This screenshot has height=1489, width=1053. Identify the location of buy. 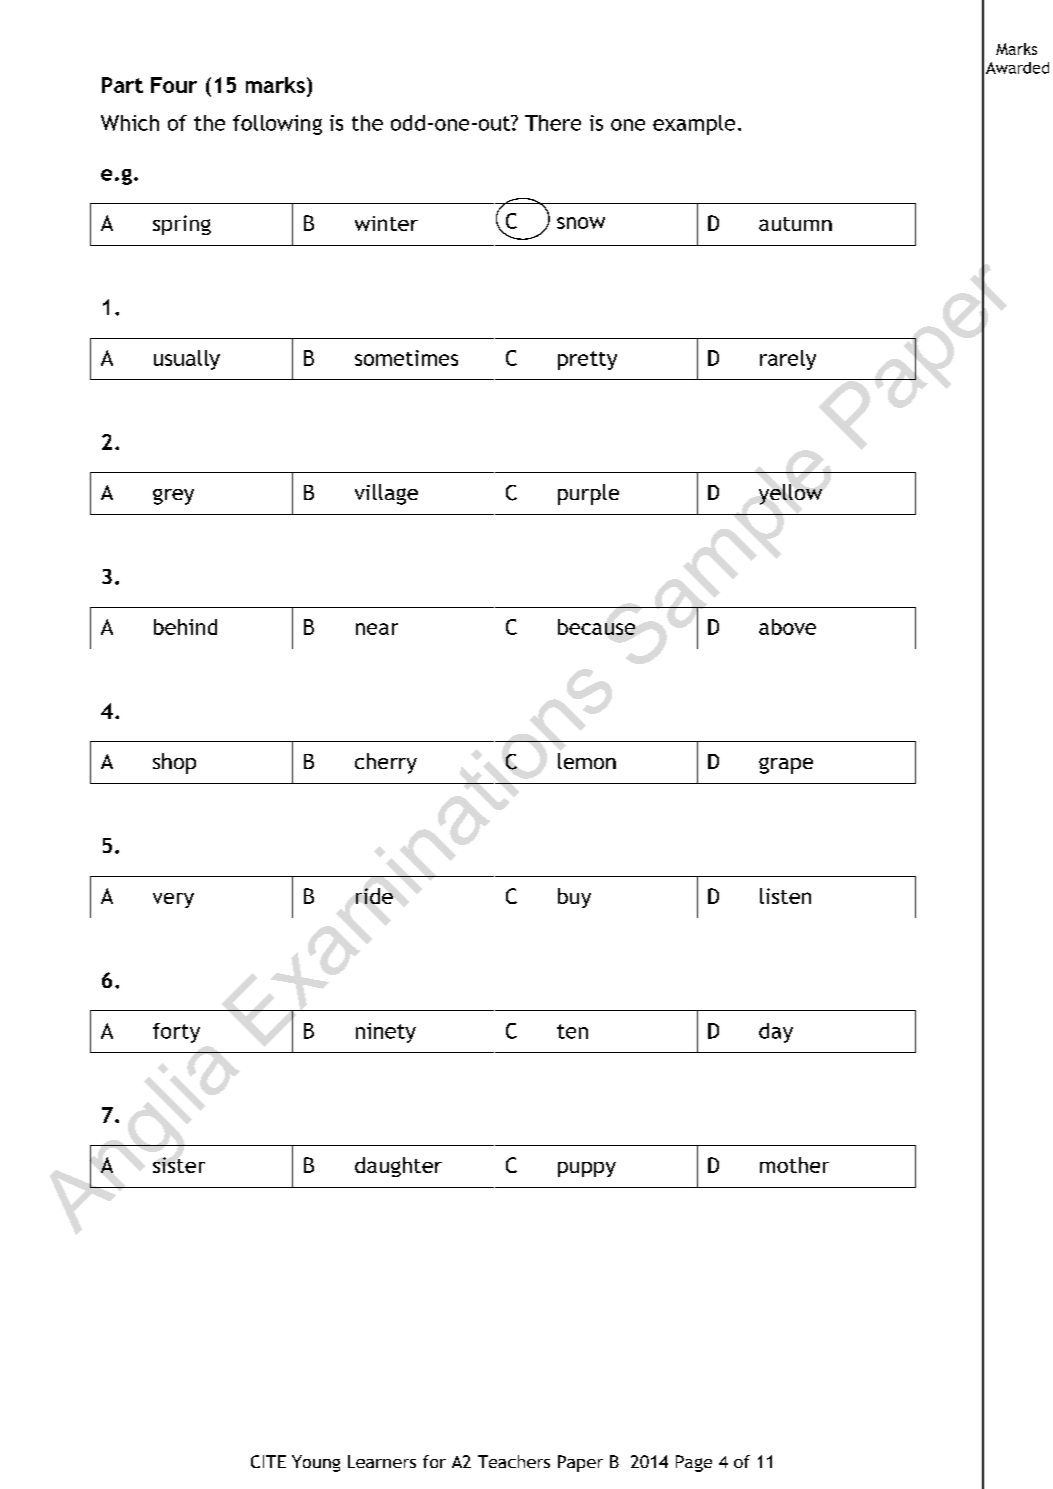
(574, 898).
